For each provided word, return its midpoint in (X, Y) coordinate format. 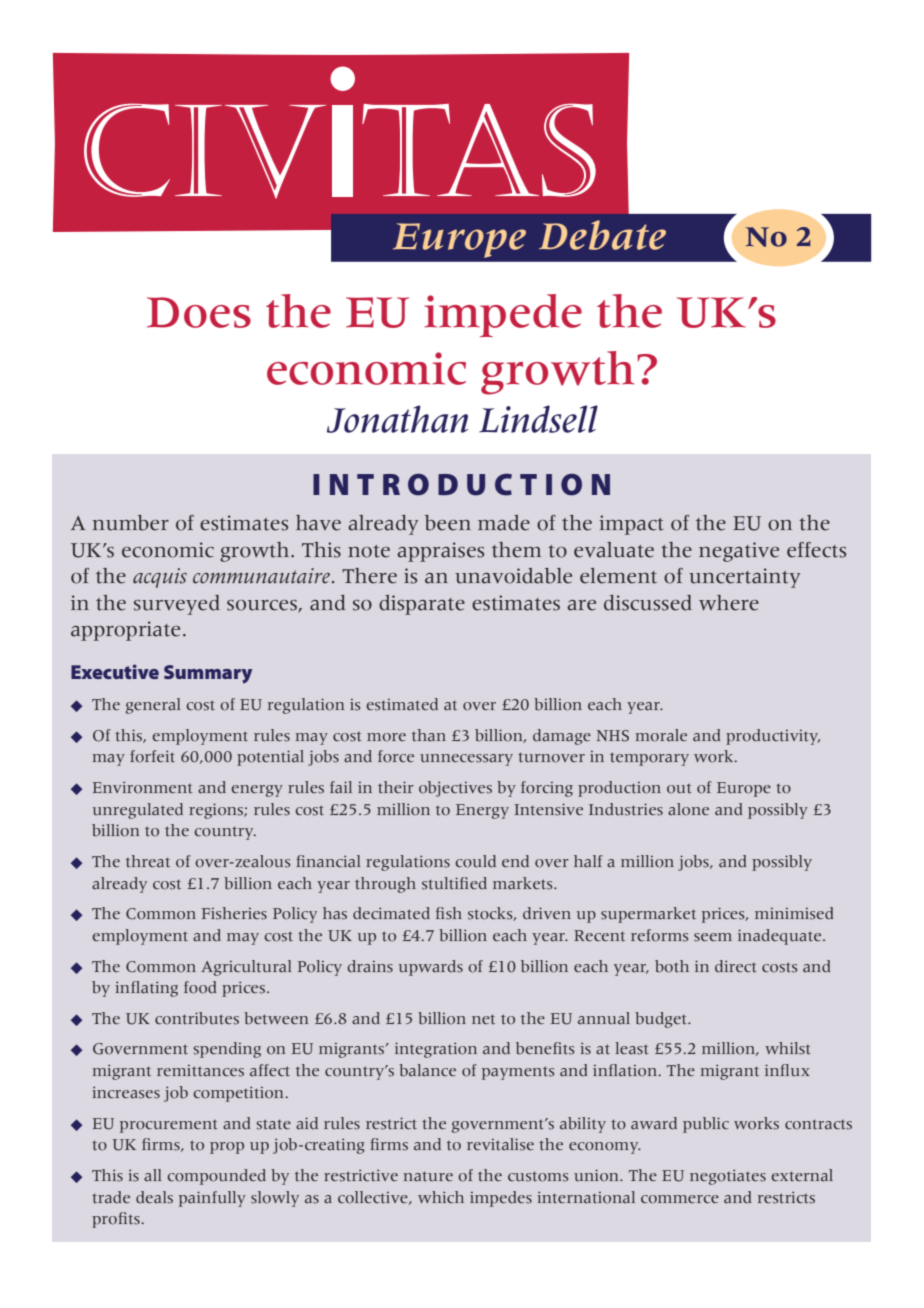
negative (739, 552)
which (441, 1197)
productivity (773, 737)
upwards (431, 968)
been (448, 523)
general (153, 706)
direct (736, 966)
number (131, 523)
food (200, 987)
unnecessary (466, 760)
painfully (212, 1199)
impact (631, 525)
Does (199, 312)
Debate (602, 235)
